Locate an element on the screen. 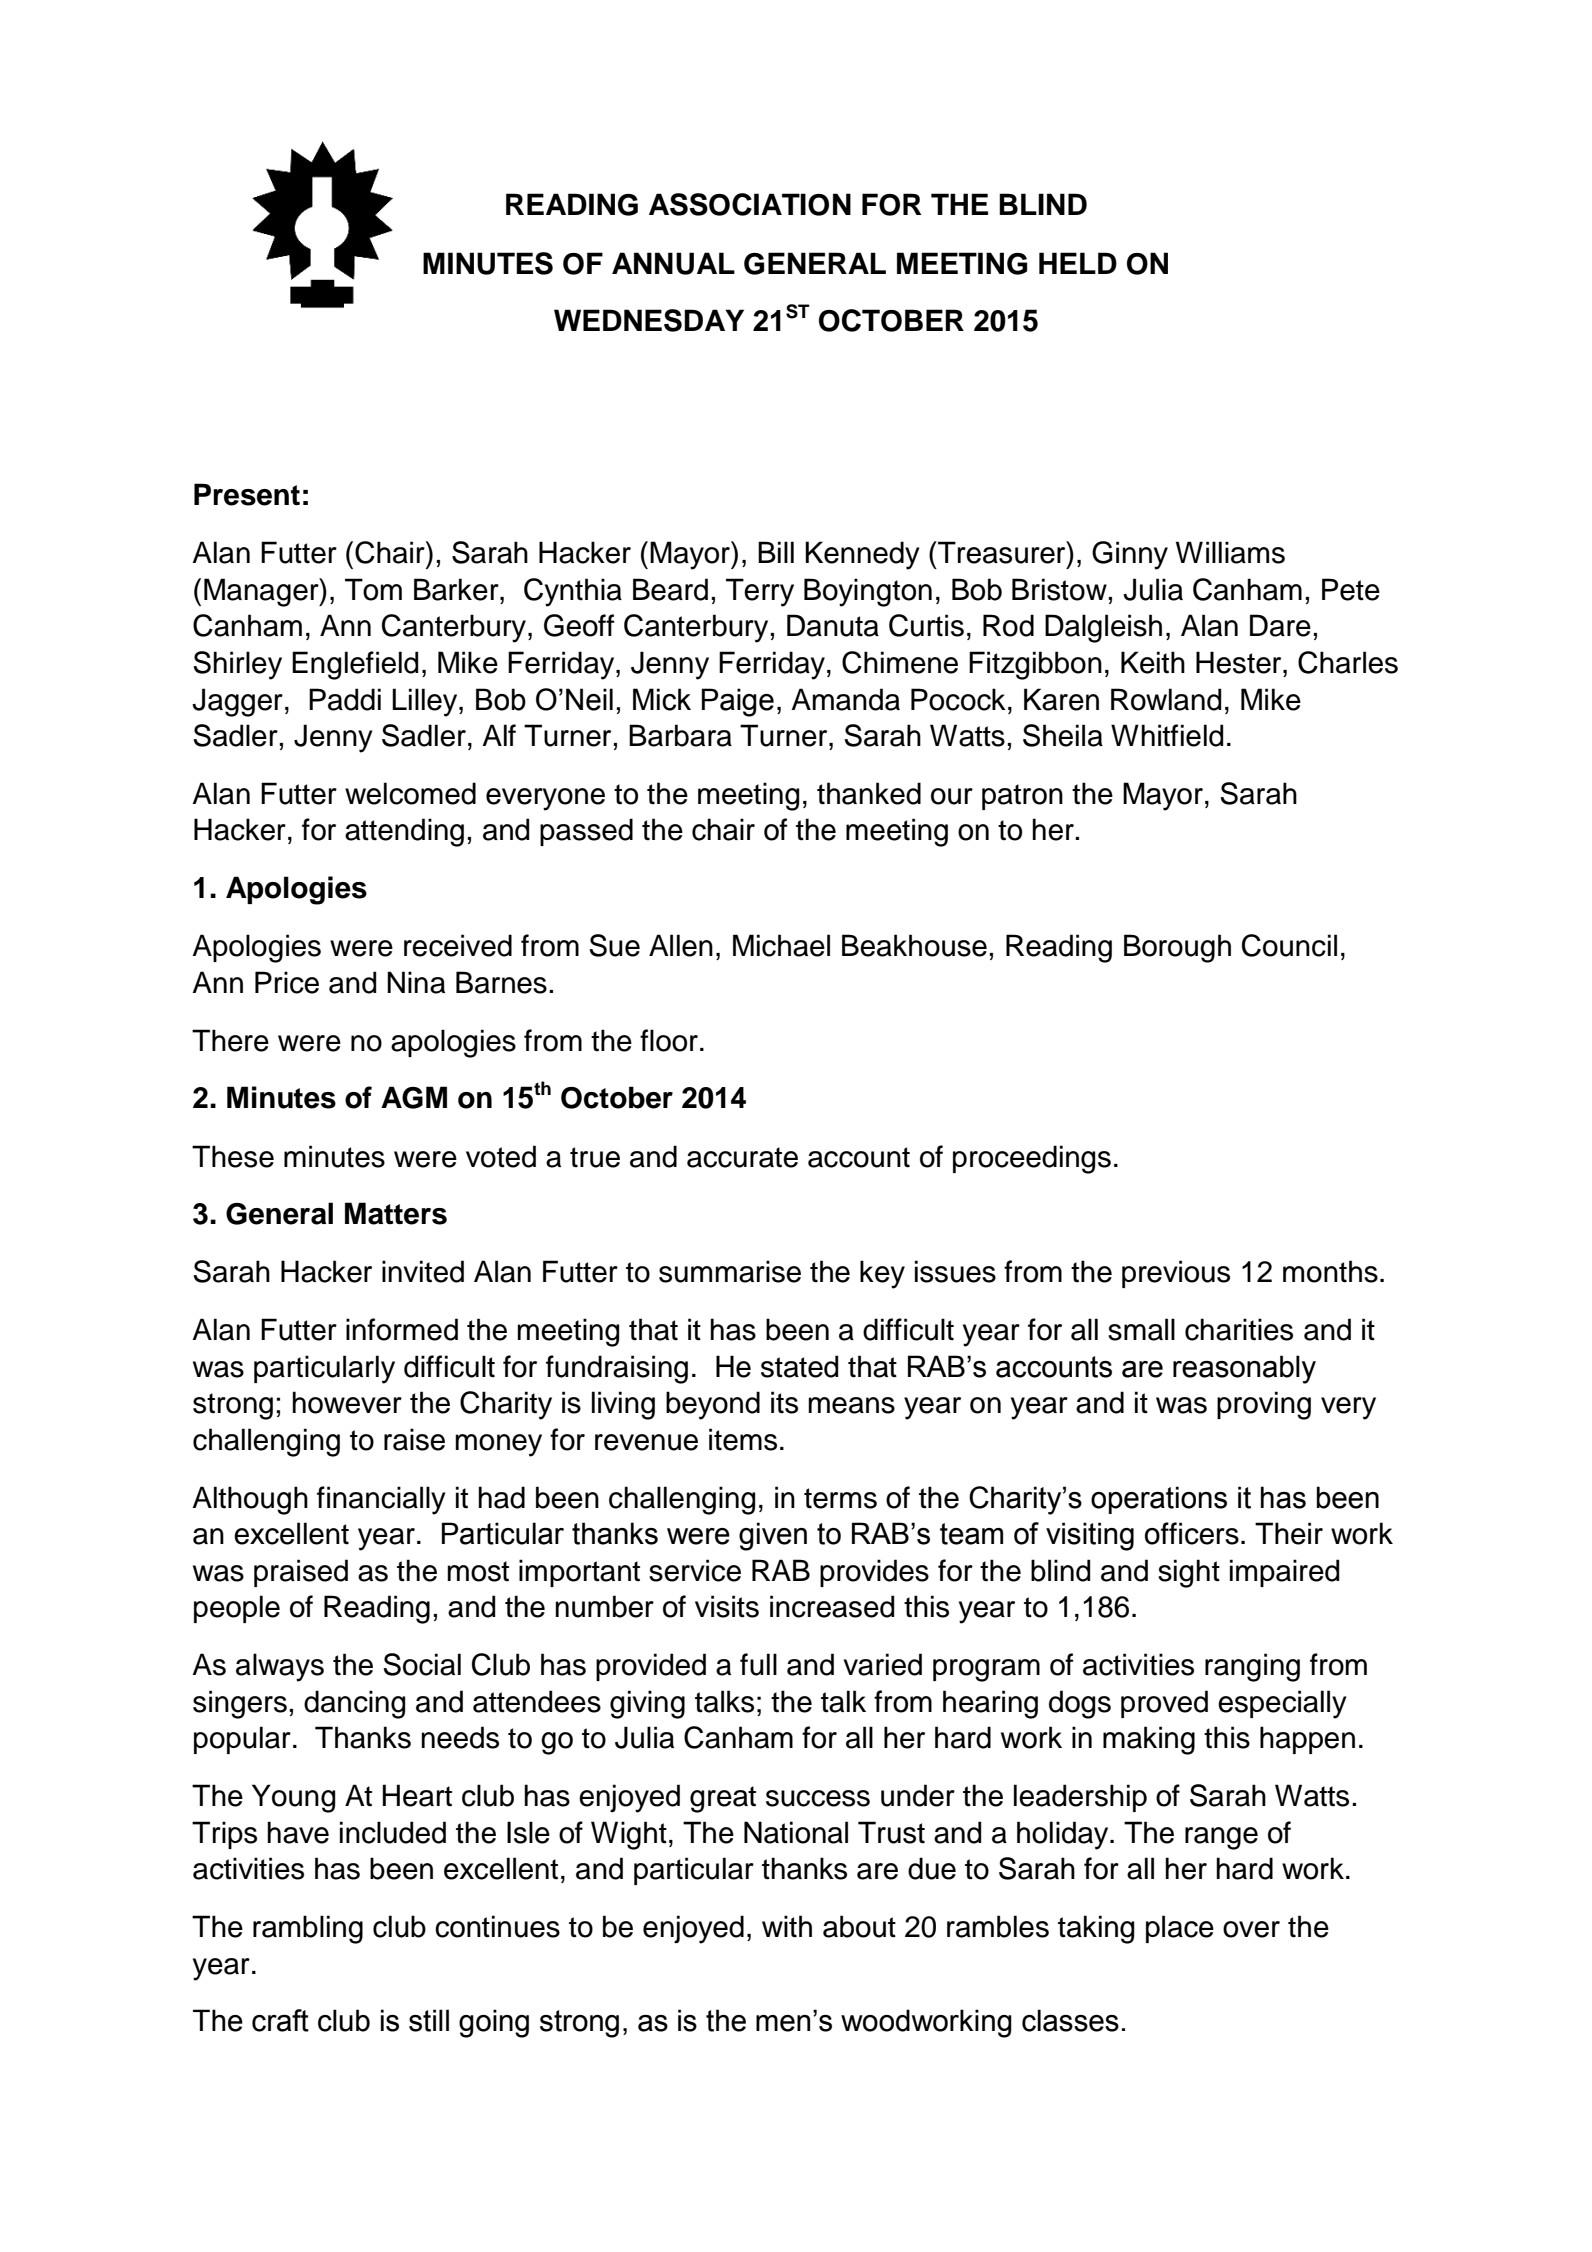 The width and height of the screenshot is (1592, 2252). Social is located at coordinates (422, 1664).
